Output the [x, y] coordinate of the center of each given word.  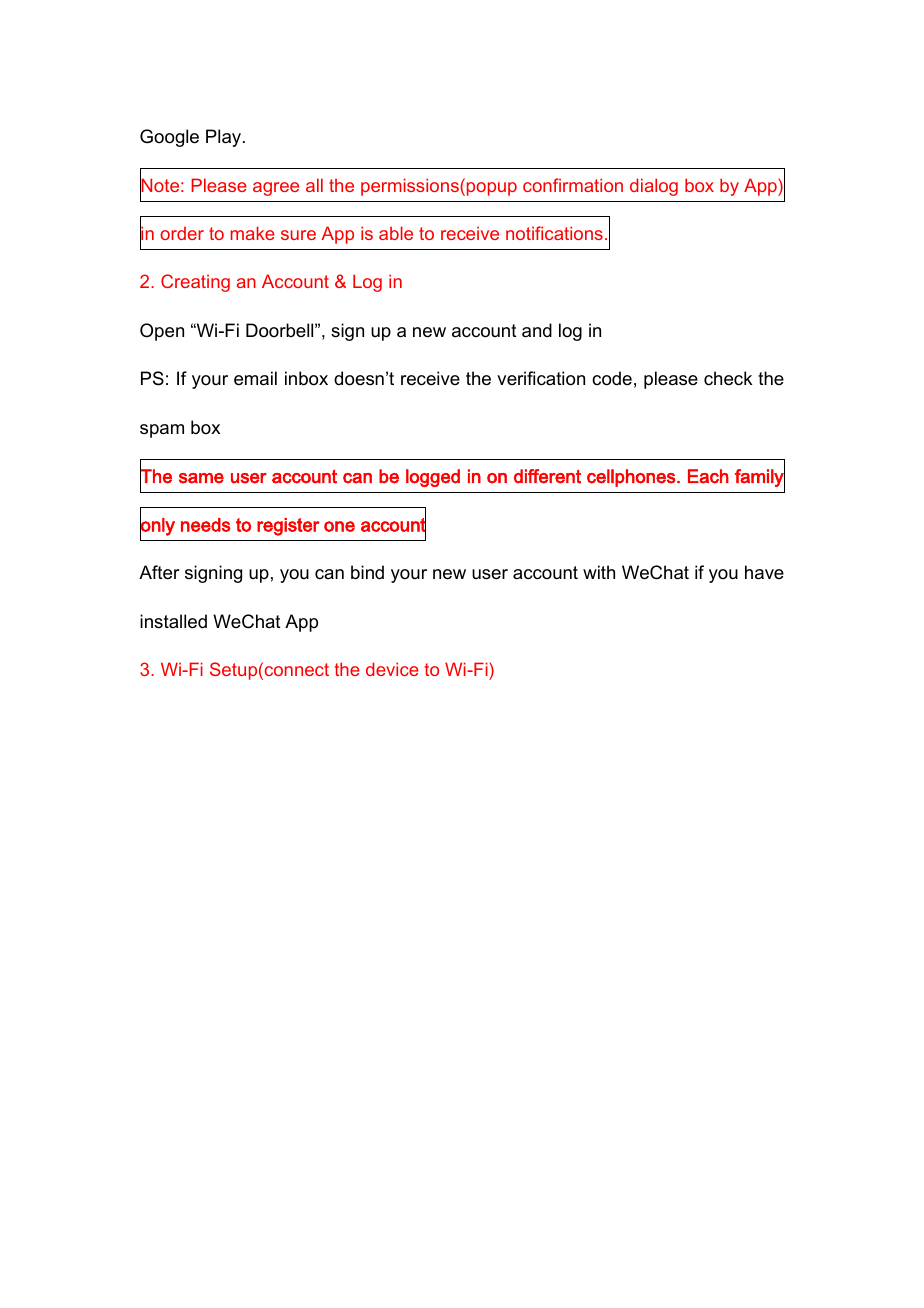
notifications [554, 233]
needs [205, 525]
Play [225, 138]
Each [708, 476]
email [255, 378]
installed [173, 621]
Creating [195, 283]
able [396, 233]
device [392, 669]
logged [433, 478]
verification [541, 378]
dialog [654, 187]
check [728, 378]
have [764, 572]
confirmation [573, 185]
